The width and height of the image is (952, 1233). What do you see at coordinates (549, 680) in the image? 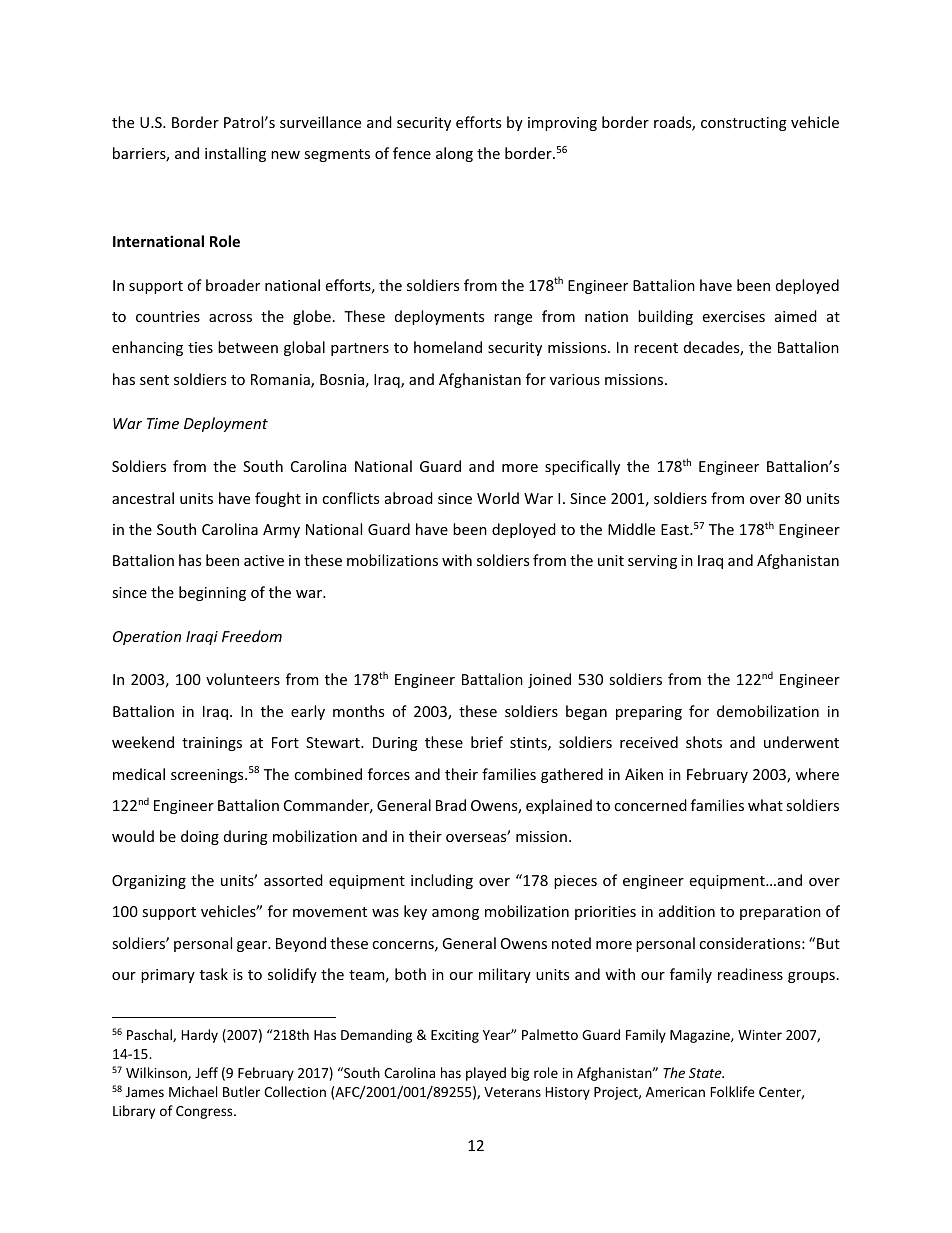
I see `joined` at bounding box center [549, 680].
